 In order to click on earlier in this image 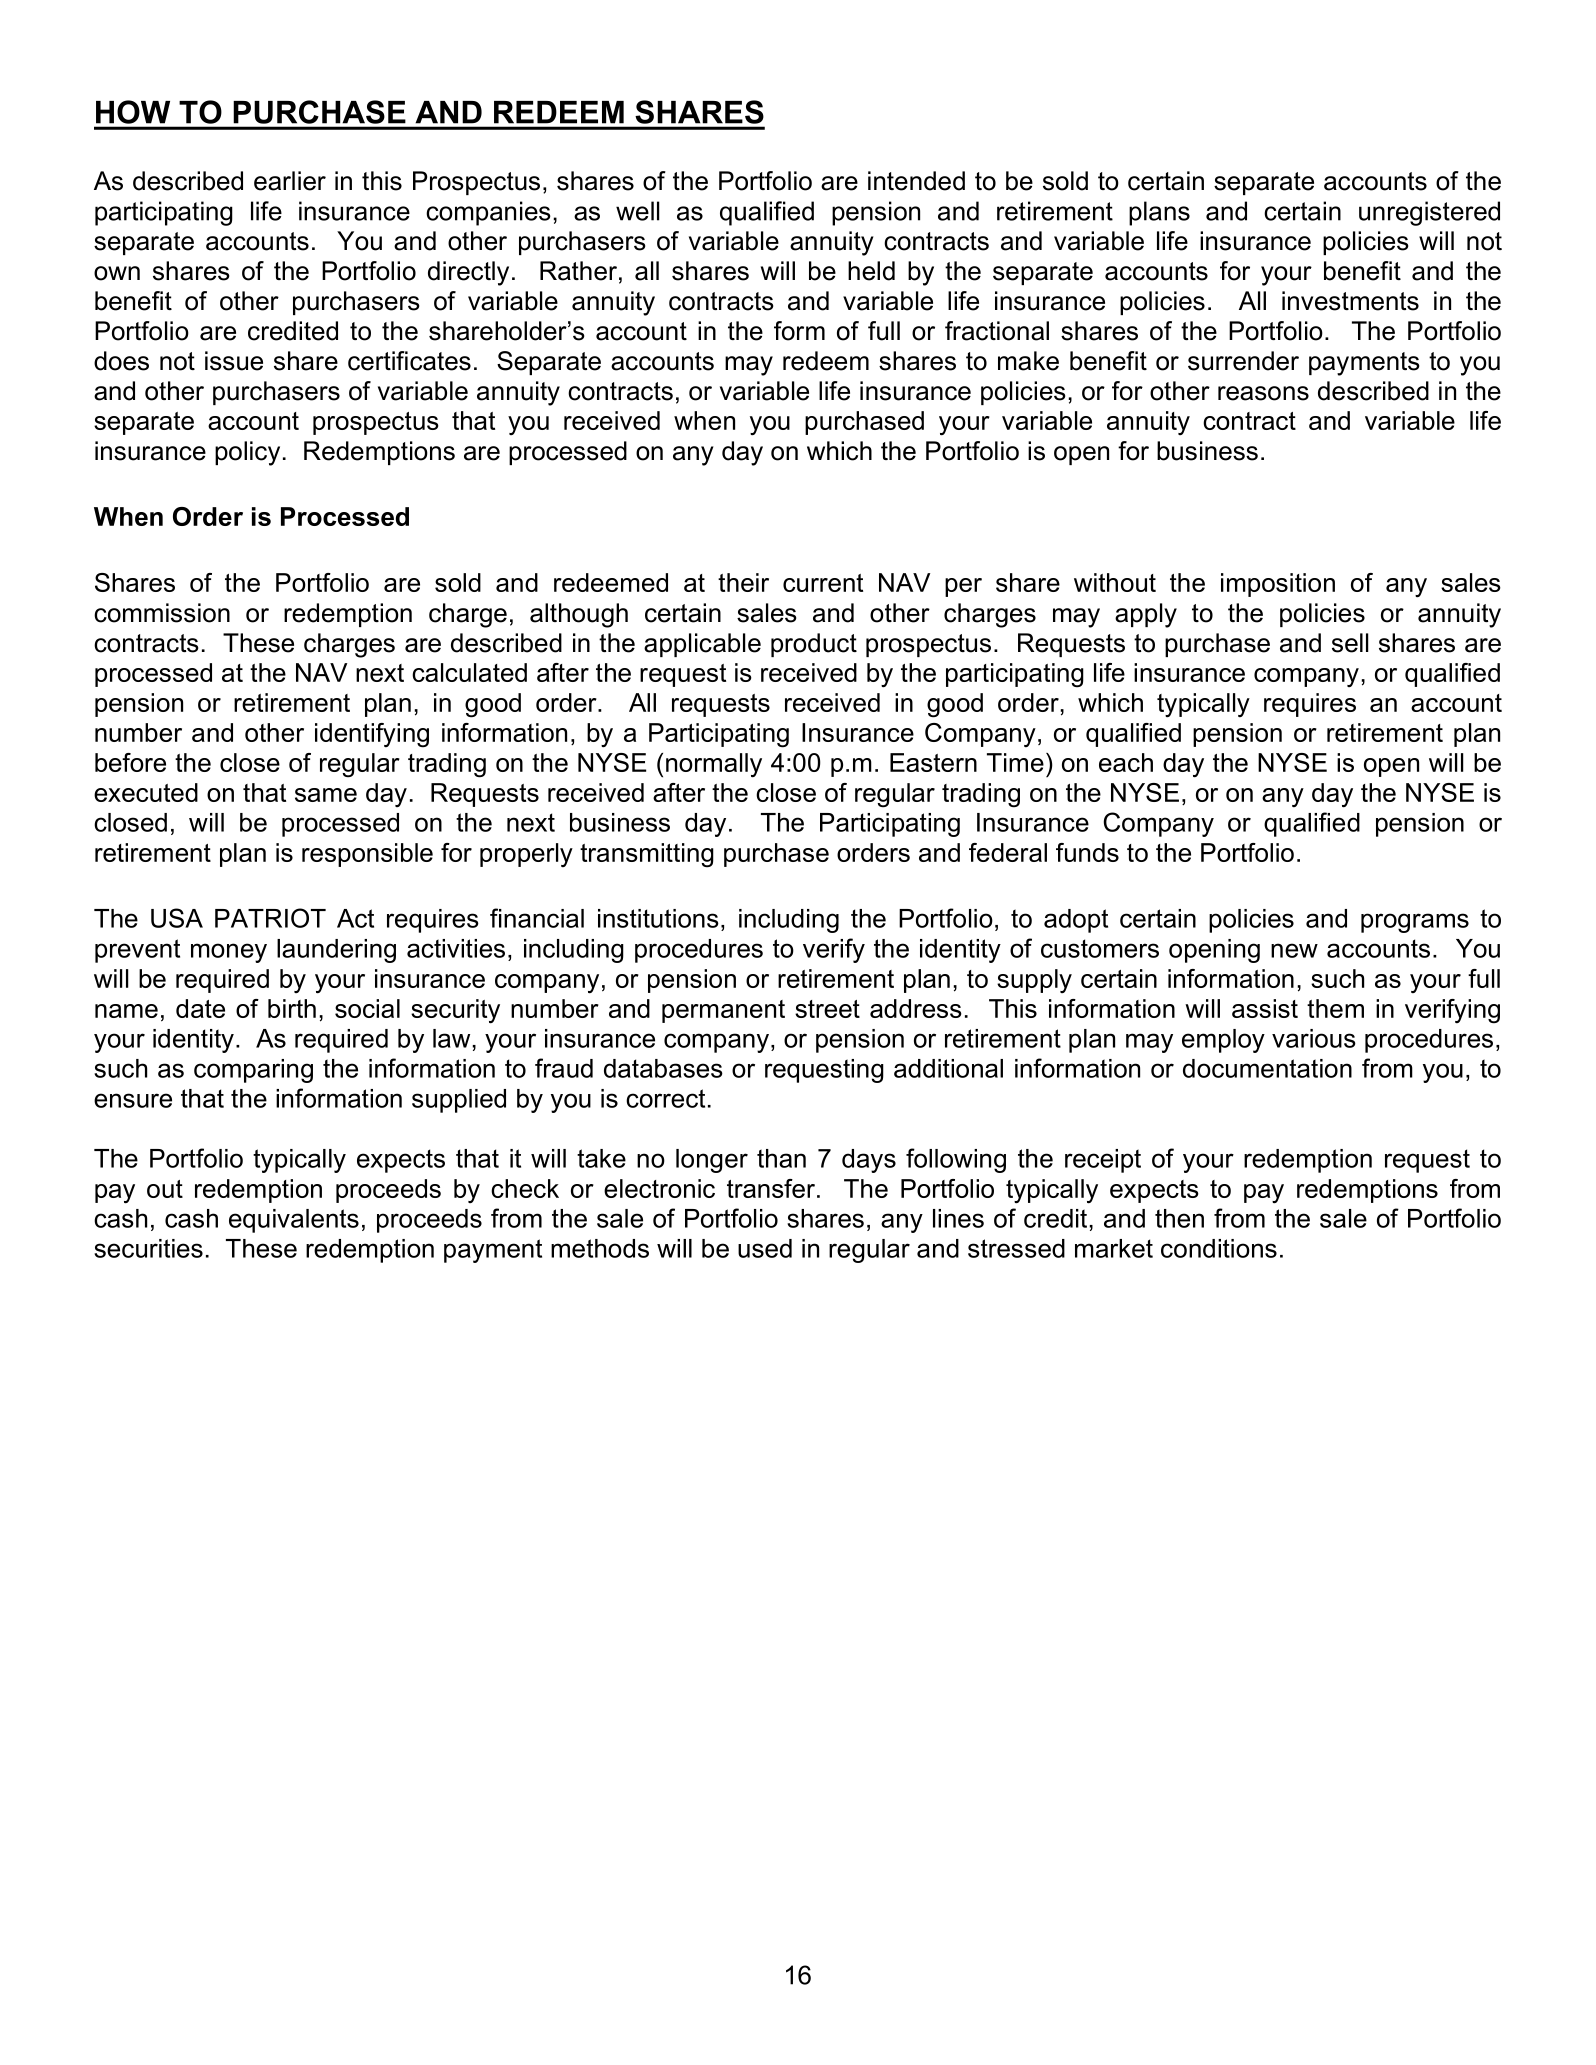, I will do `click(290, 181)`.
